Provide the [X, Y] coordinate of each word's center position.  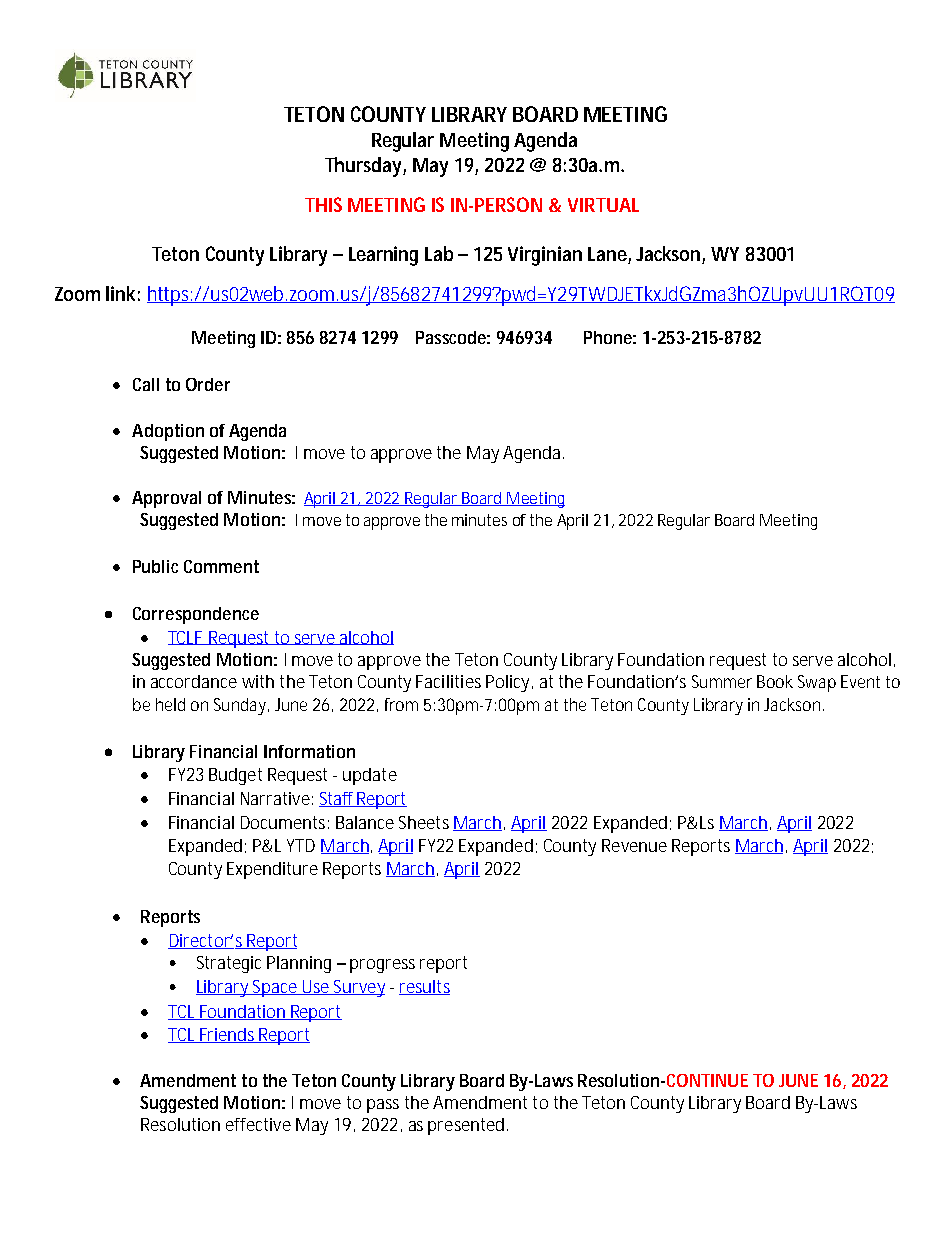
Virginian [545, 256]
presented [468, 1126]
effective [258, 1124]
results [424, 987]
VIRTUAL [603, 205]
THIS [323, 204]
